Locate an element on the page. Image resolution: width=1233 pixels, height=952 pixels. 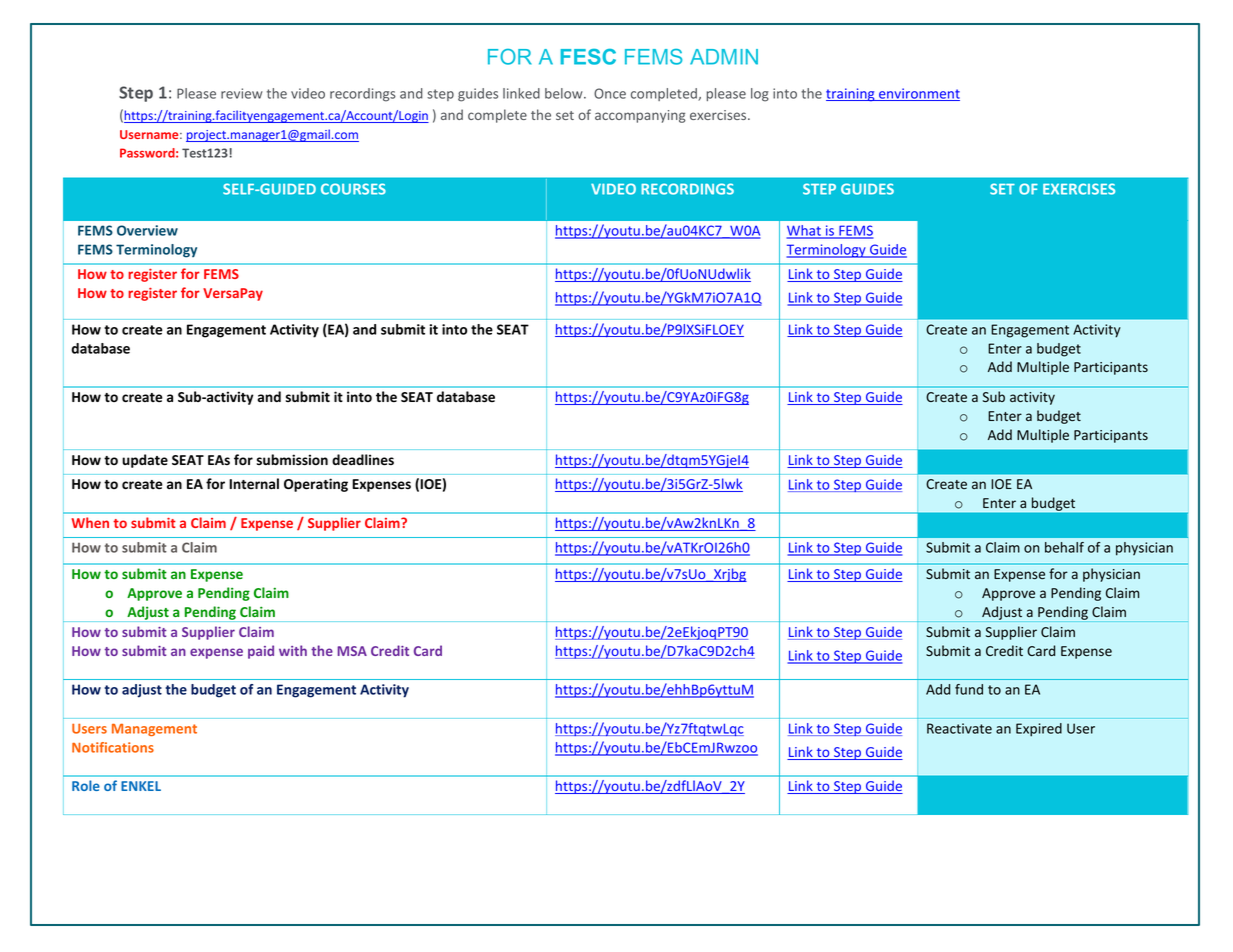
behalf is located at coordinates (1064, 547).
